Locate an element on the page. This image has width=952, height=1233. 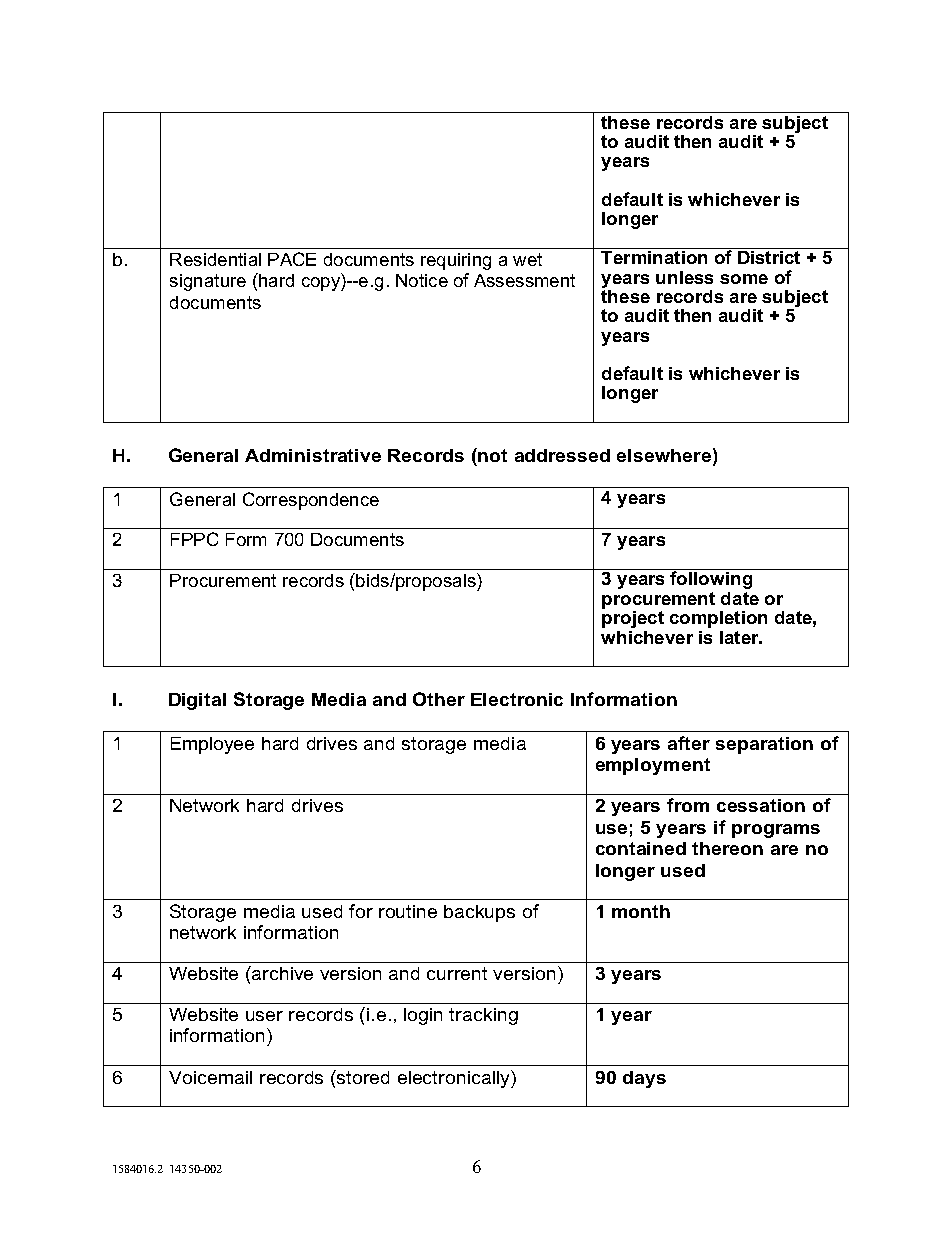
completion is located at coordinates (718, 619).
